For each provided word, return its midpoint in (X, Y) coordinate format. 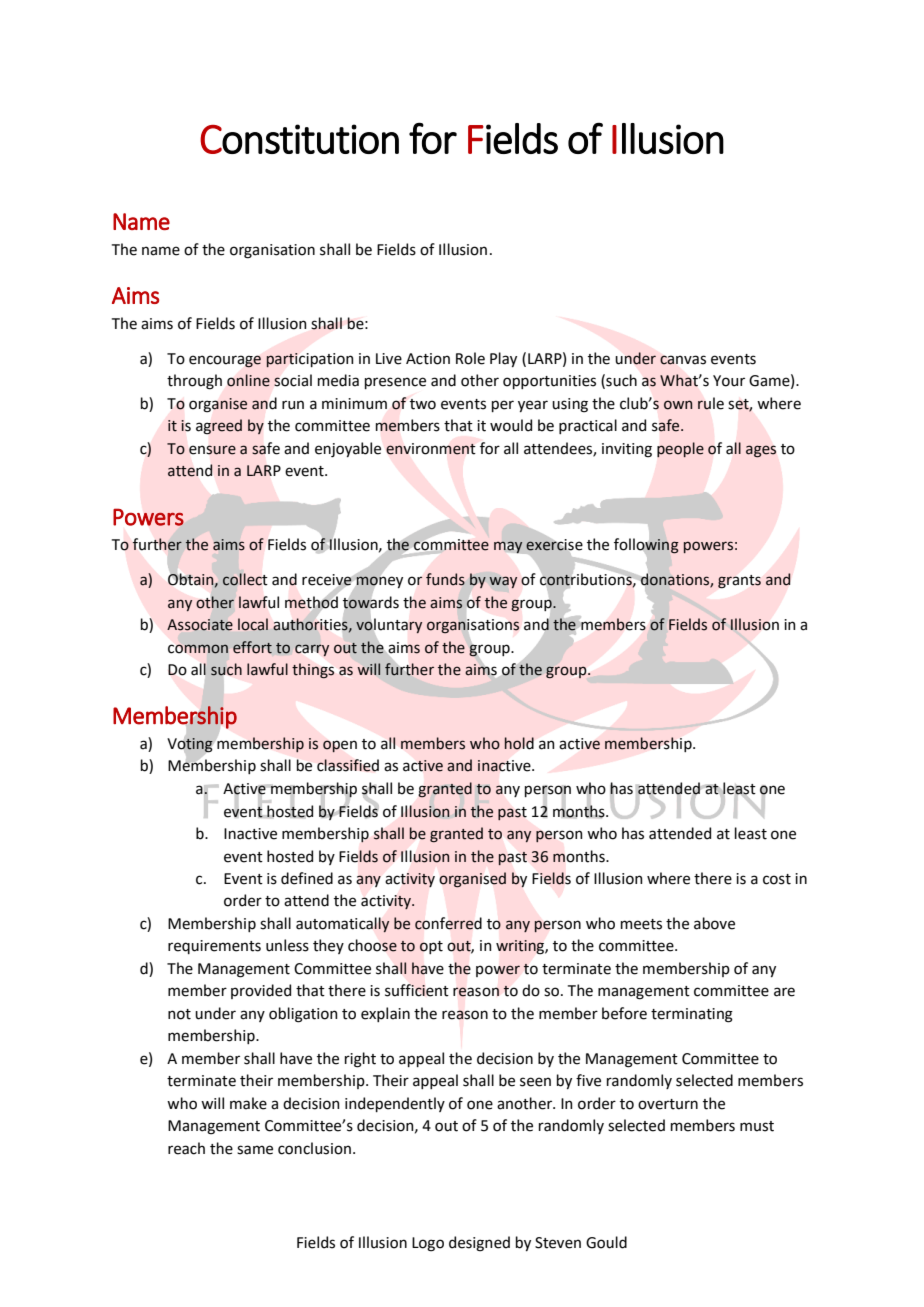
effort (252, 647)
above (714, 923)
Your (729, 381)
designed (479, 1244)
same (255, 1150)
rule (711, 403)
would (511, 425)
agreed (219, 426)
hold (519, 743)
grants (739, 581)
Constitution (299, 139)
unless (287, 945)
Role (470, 358)
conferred (448, 923)
